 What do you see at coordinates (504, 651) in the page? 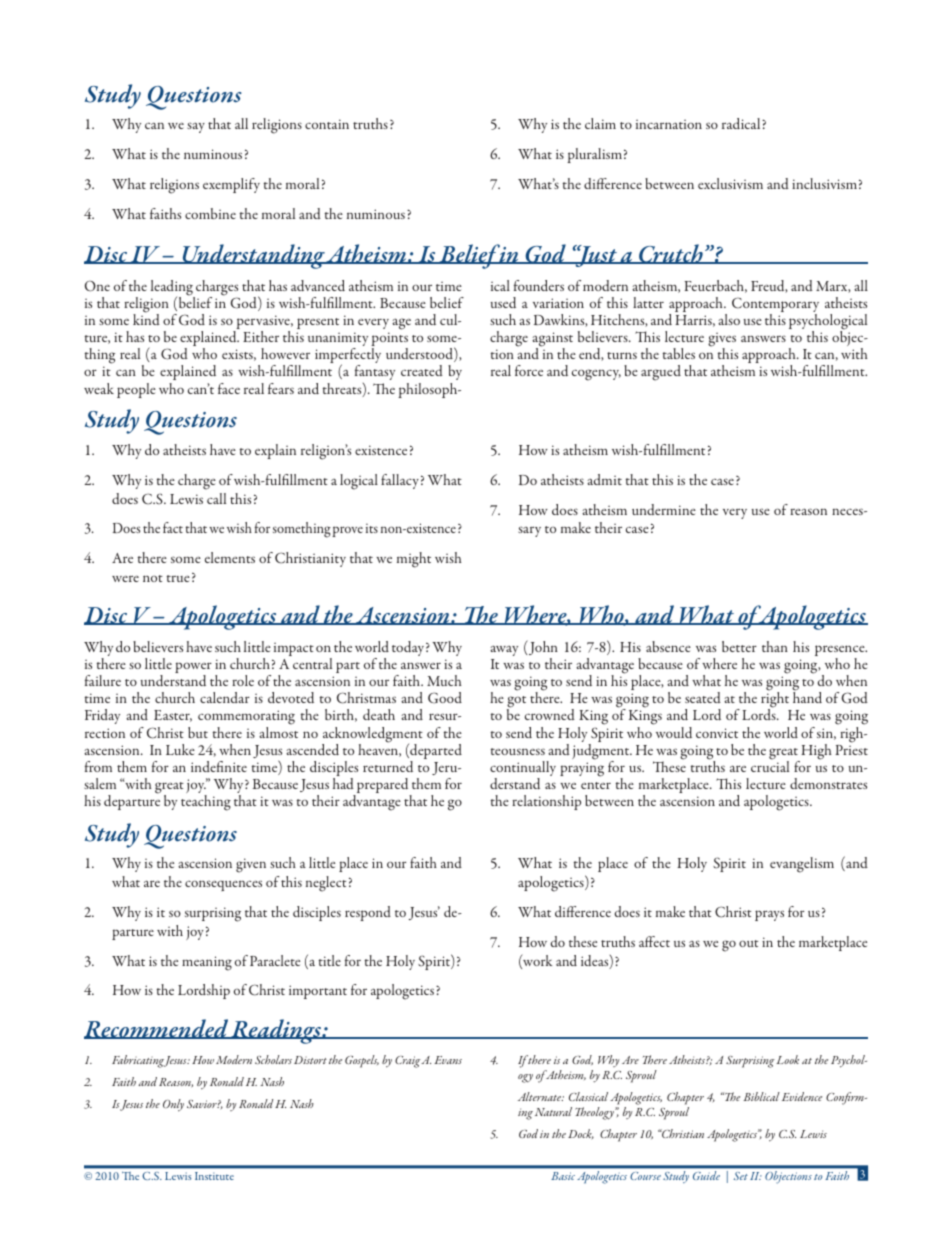
I see `away` at bounding box center [504, 651].
